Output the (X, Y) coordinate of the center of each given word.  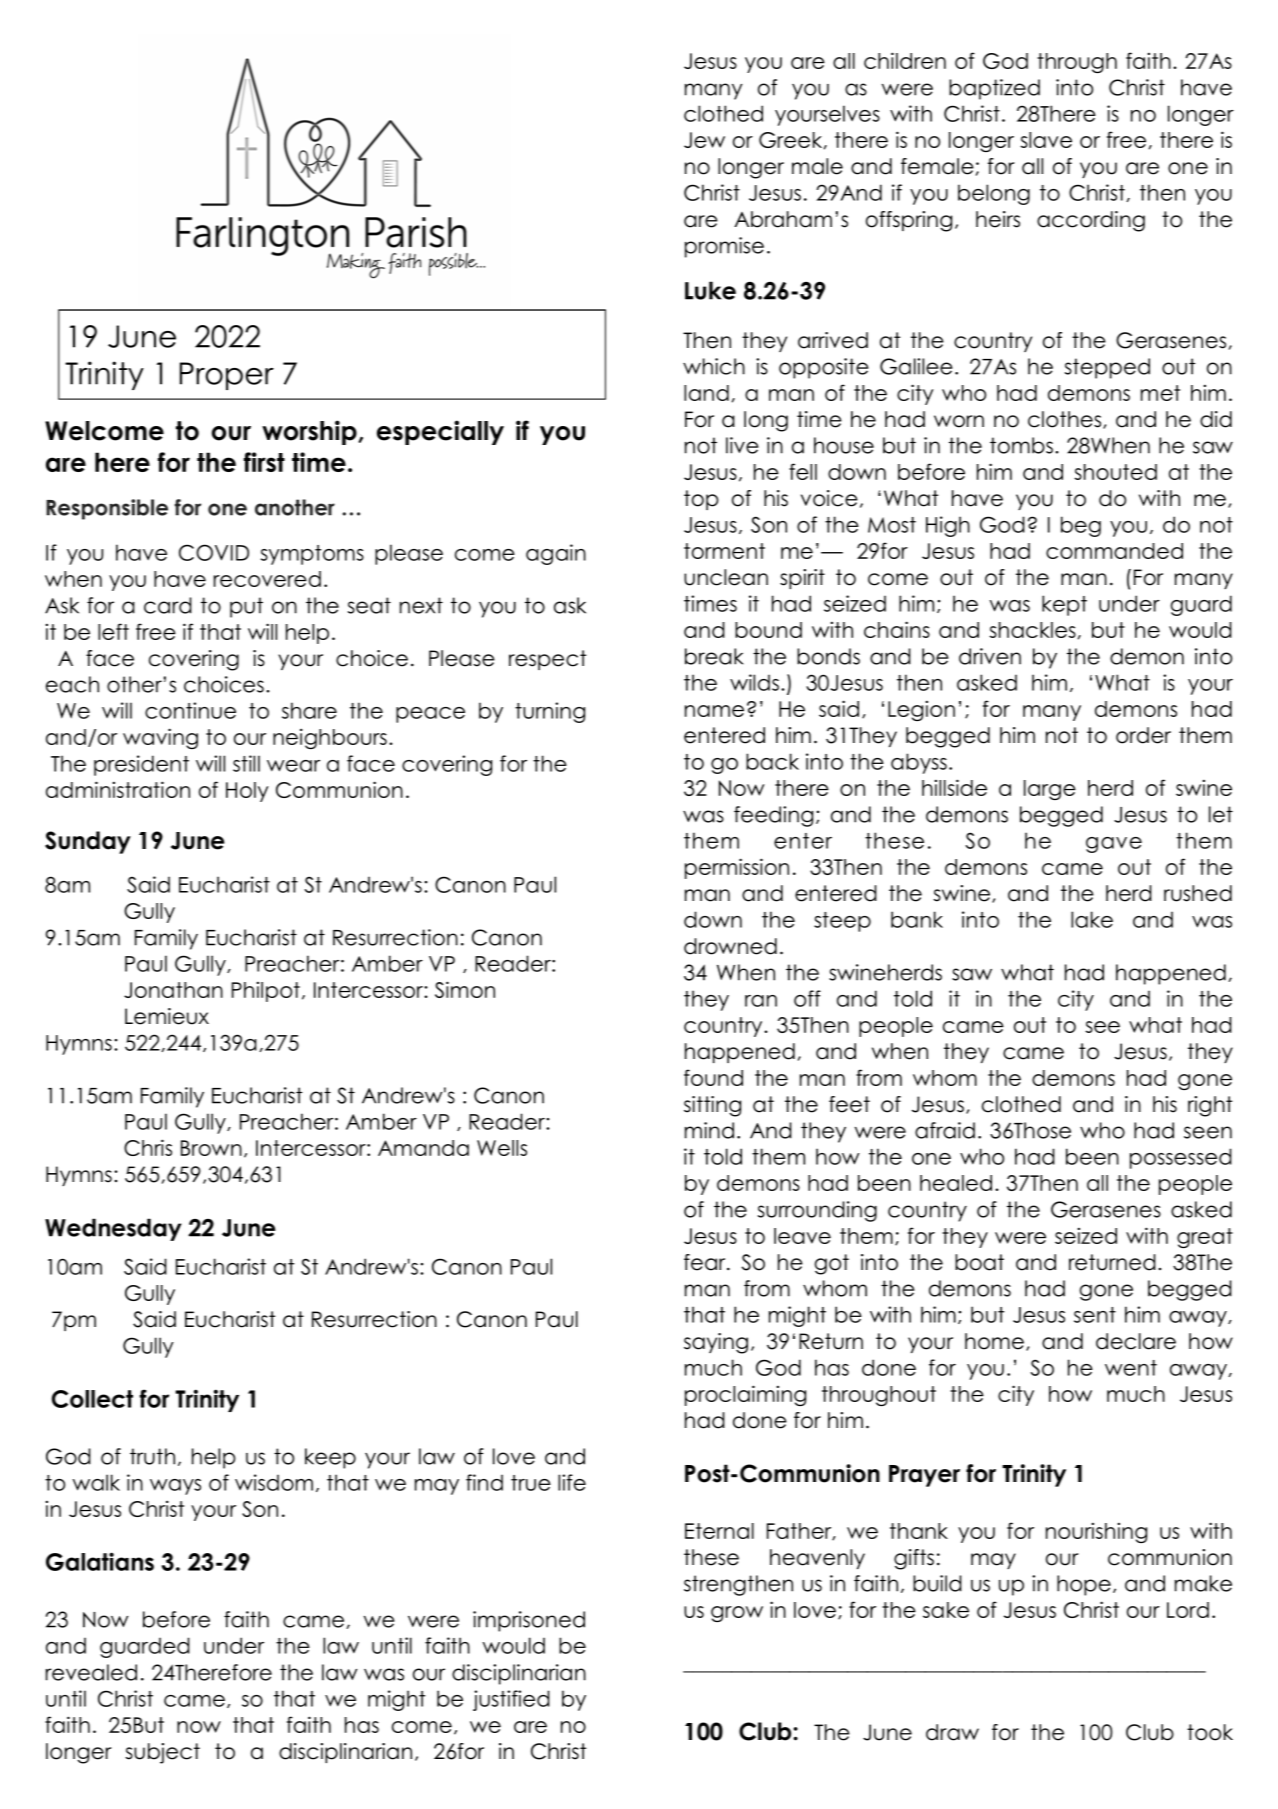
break (714, 656)
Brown (211, 1148)
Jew (704, 140)
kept (1064, 605)
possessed (1181, 1158)
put (246, 607)
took (1210, 1732)
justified (511, 1700)
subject (162, 1753)
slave (1046, 140)
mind (709, 1130)
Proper (227, 376)
